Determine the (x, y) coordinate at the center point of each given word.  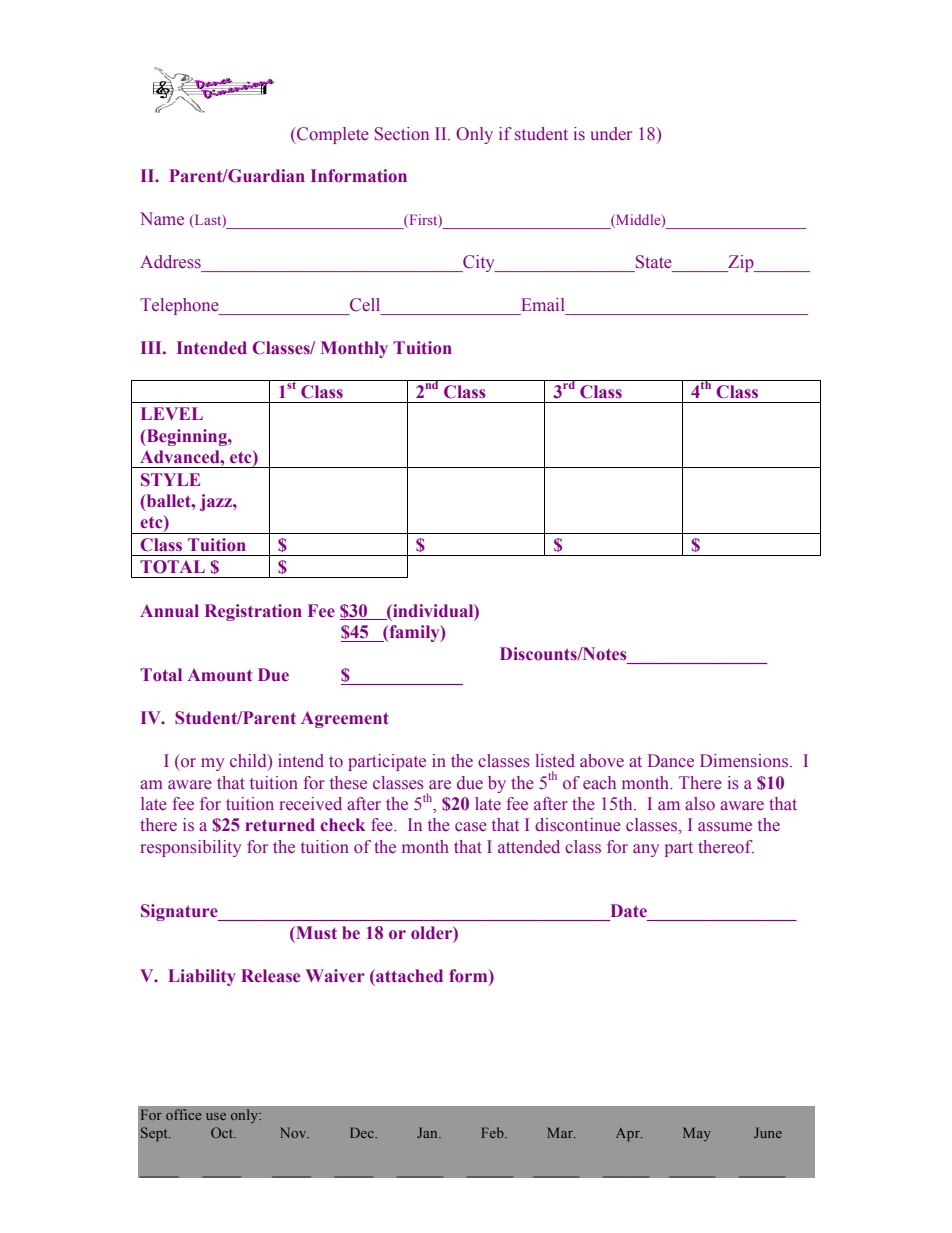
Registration (253, 612)
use (216, 1116)
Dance (671, 761)
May (697, 1134)
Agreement (345, 719)
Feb (493, 1132)
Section (402, 134)
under (611, 134)
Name (162, 219)
